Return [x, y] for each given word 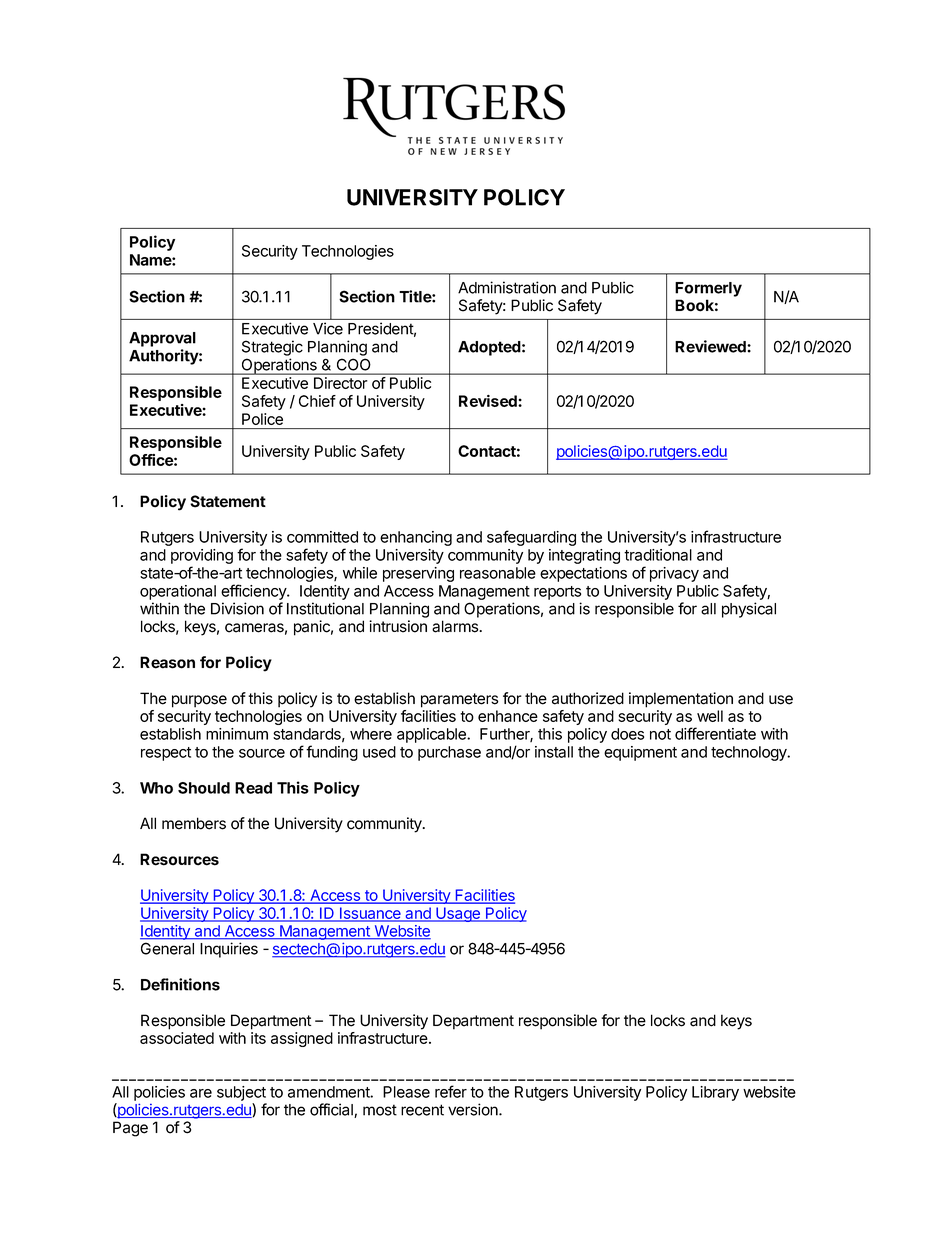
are [201, 1093]
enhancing [416, 538]
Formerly [708, 289]
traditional [658, 555]
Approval [162, 339]
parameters [460, 700]
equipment [640, 753]
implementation [681, 700]
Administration [507, 287]
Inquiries [229, 950]
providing [202, 558]
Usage [458, 914]
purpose [199, 701]
